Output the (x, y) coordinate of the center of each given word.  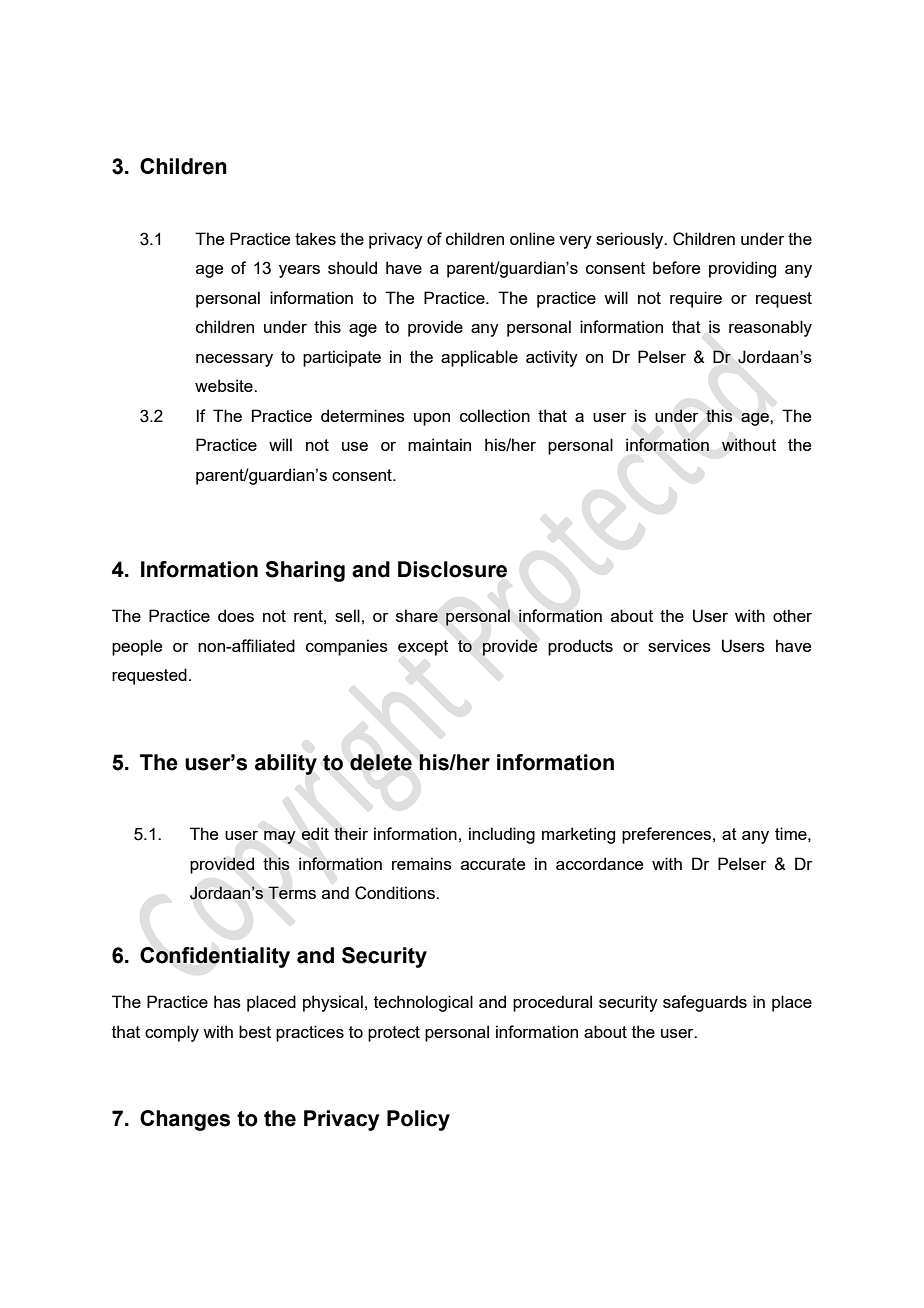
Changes (185, 1120)
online (532, 238)
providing (742, 269)
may (280, 837)
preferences (668, 835)
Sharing (305, 571)
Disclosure (452, 569)
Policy (418, 1120)
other (792, 615)
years (299, 271)
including (502, 835)
